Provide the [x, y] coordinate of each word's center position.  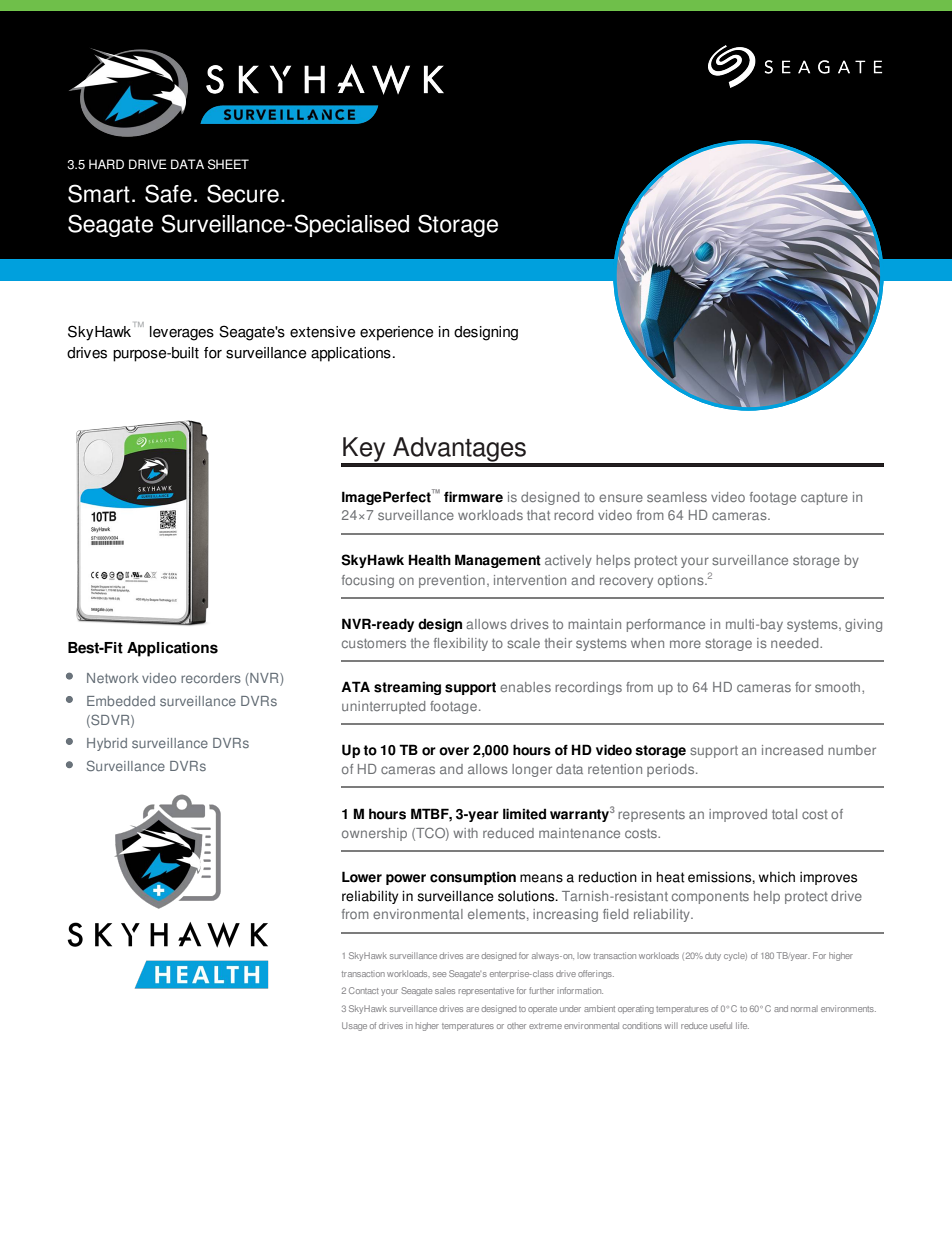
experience [396, 333]
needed [796, 643]
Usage [354, 1026]
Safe [168, 193]
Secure [243, 193]
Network [113, 678]
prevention [452, 581]
